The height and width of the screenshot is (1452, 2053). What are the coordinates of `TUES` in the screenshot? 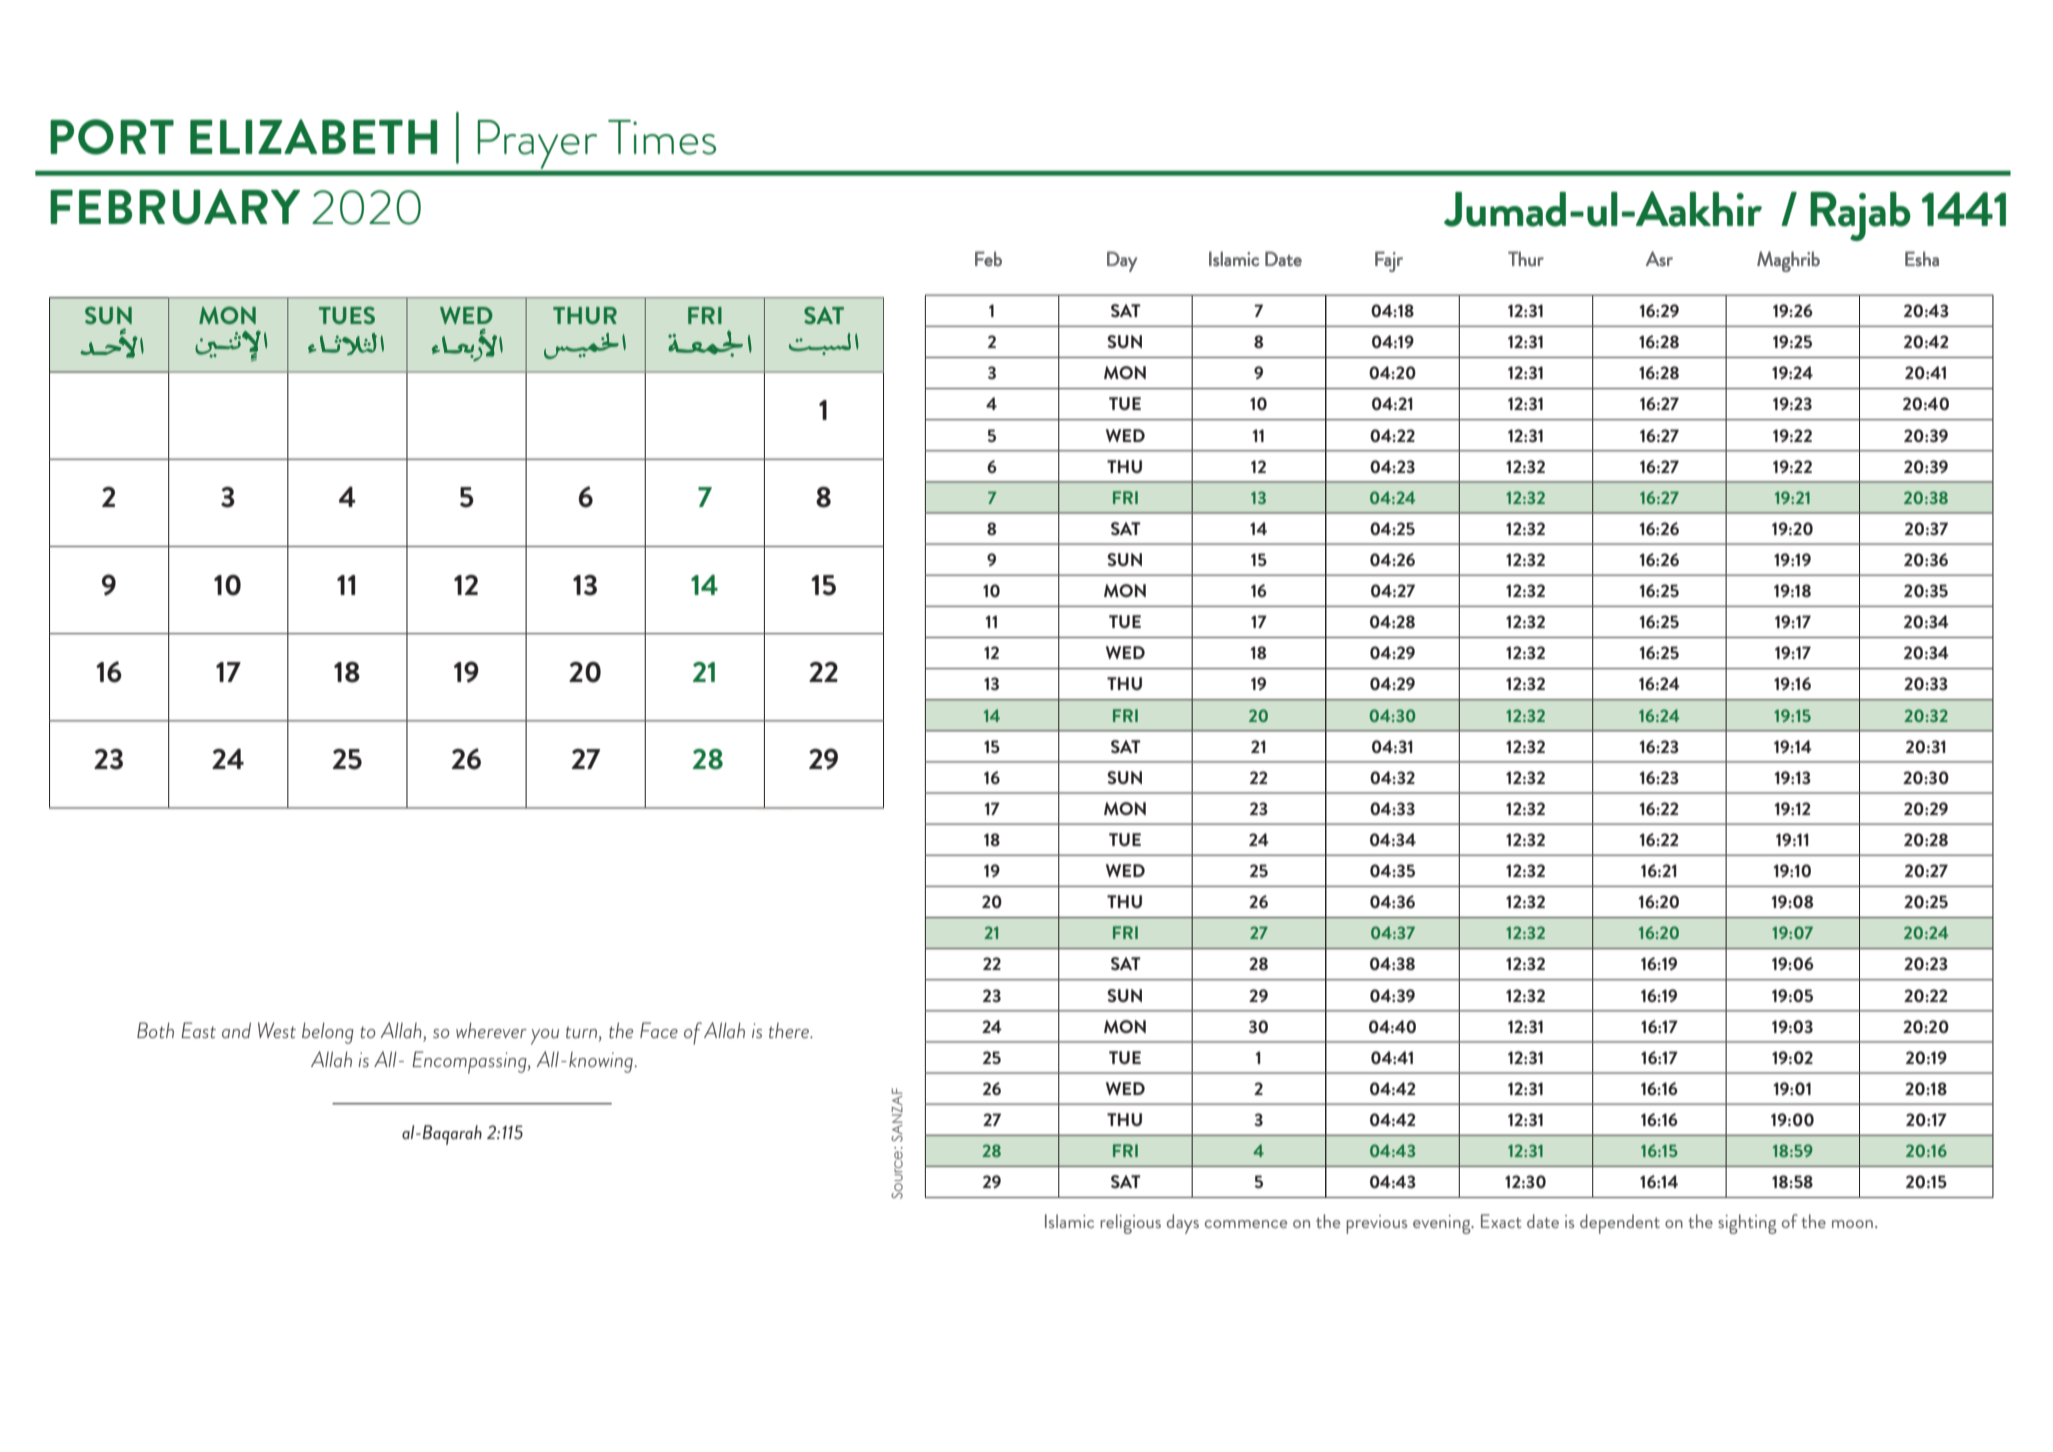 It's located at (347, 315).
